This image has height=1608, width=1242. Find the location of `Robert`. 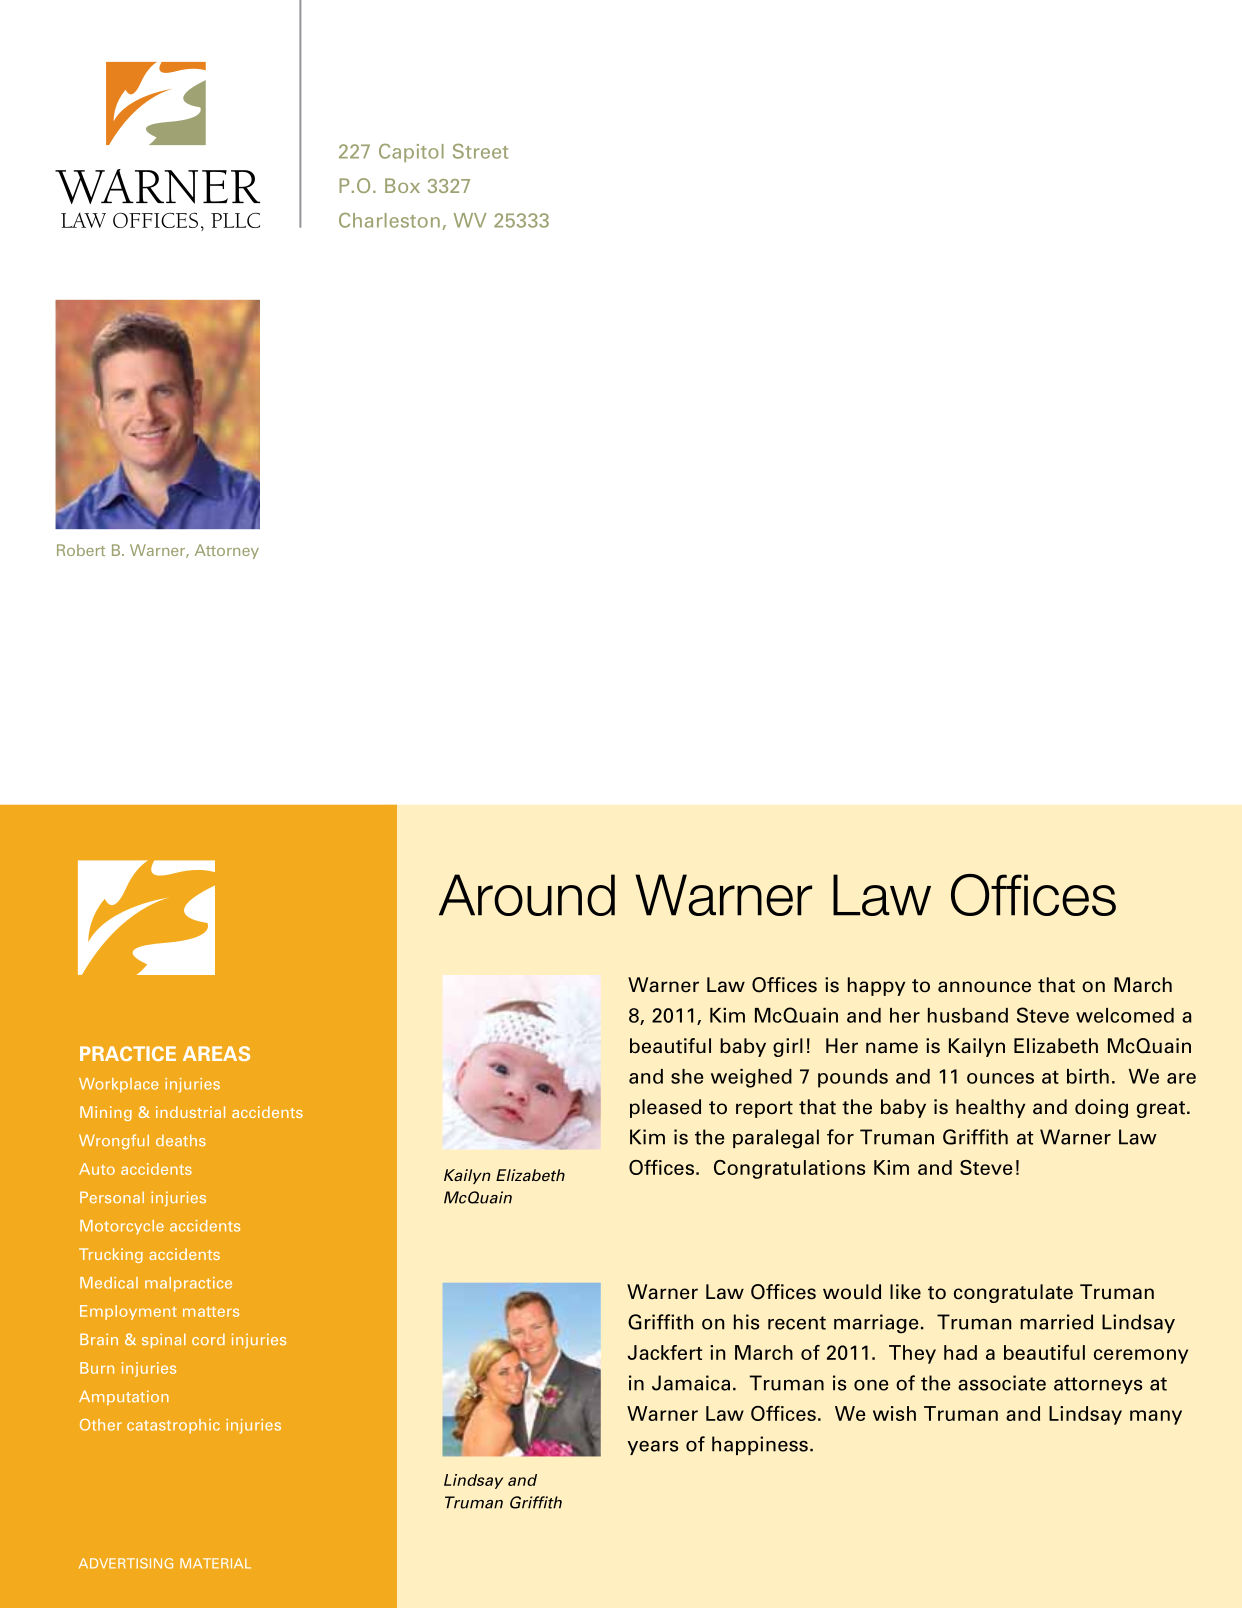

Robert is located at coordinates (81, 550).
